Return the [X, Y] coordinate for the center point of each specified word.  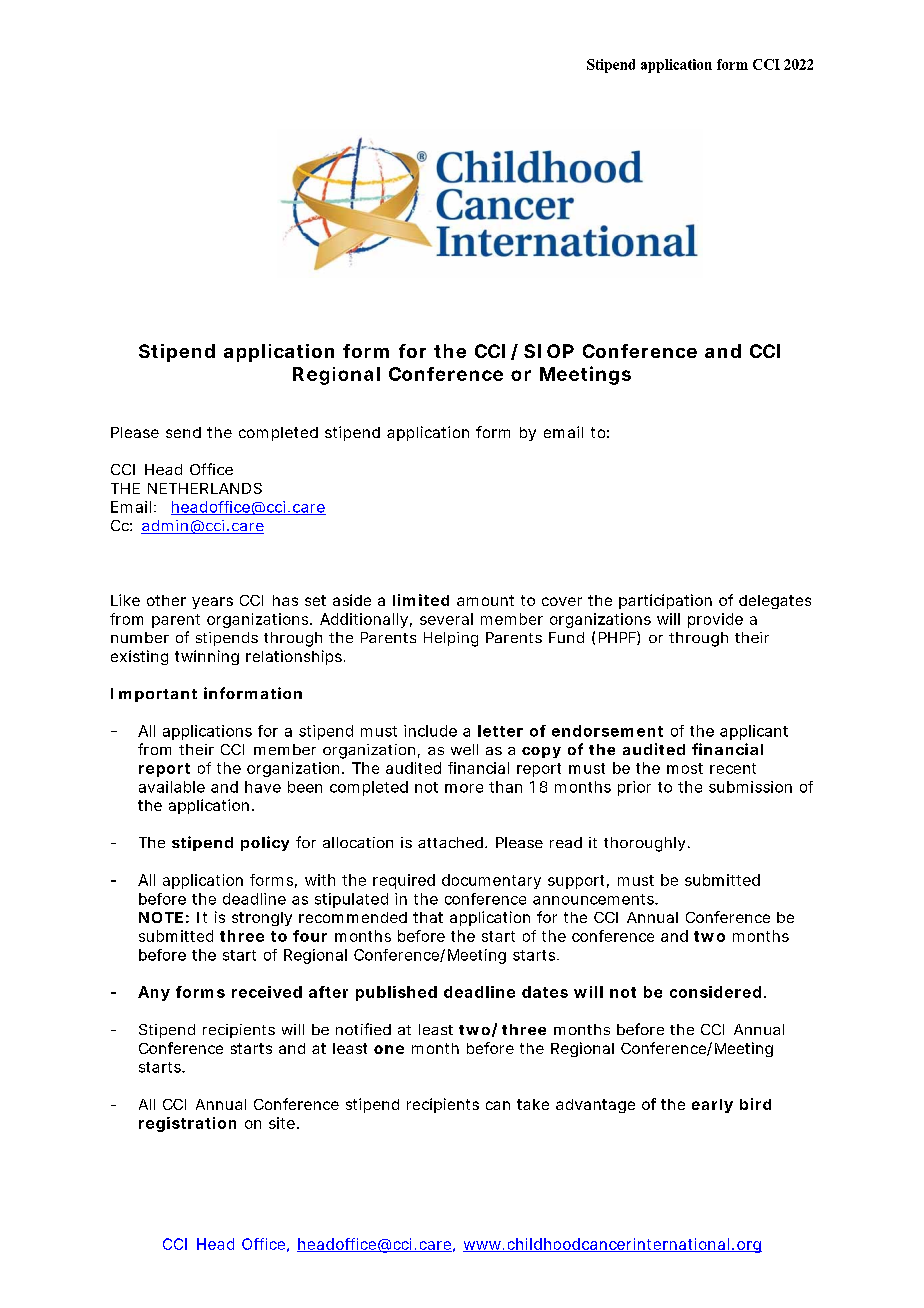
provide [715, 620]
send [183, 432]
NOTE [161, 917]
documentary [491, 881]
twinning [207, 657]
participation [665, 601]
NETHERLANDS [205, 488]
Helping [451, 639]
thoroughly [644, 844]
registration [187, 1124]
